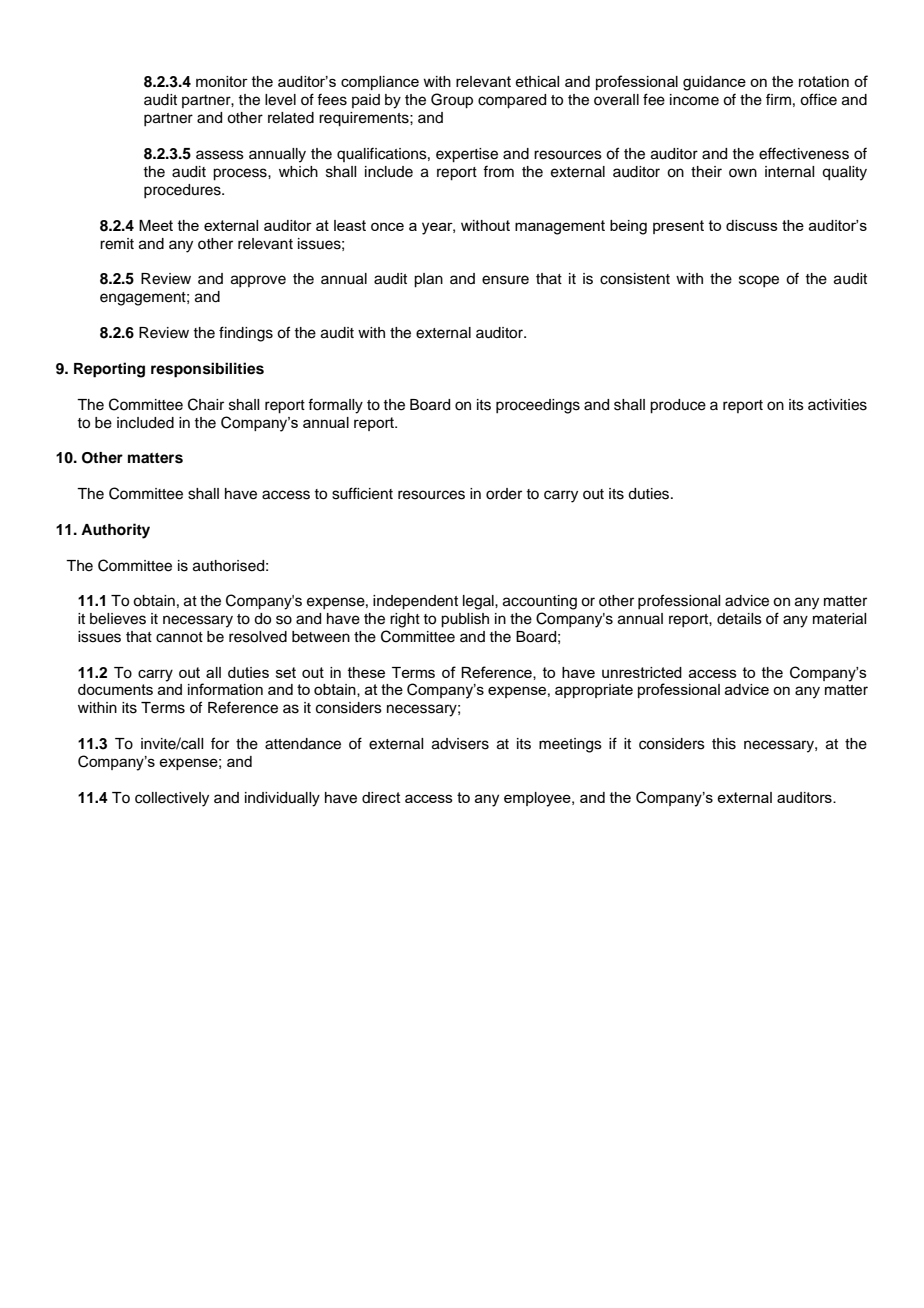  Describe the element at coordinates (172, 799) in the document. I see `collectively` at that location.
